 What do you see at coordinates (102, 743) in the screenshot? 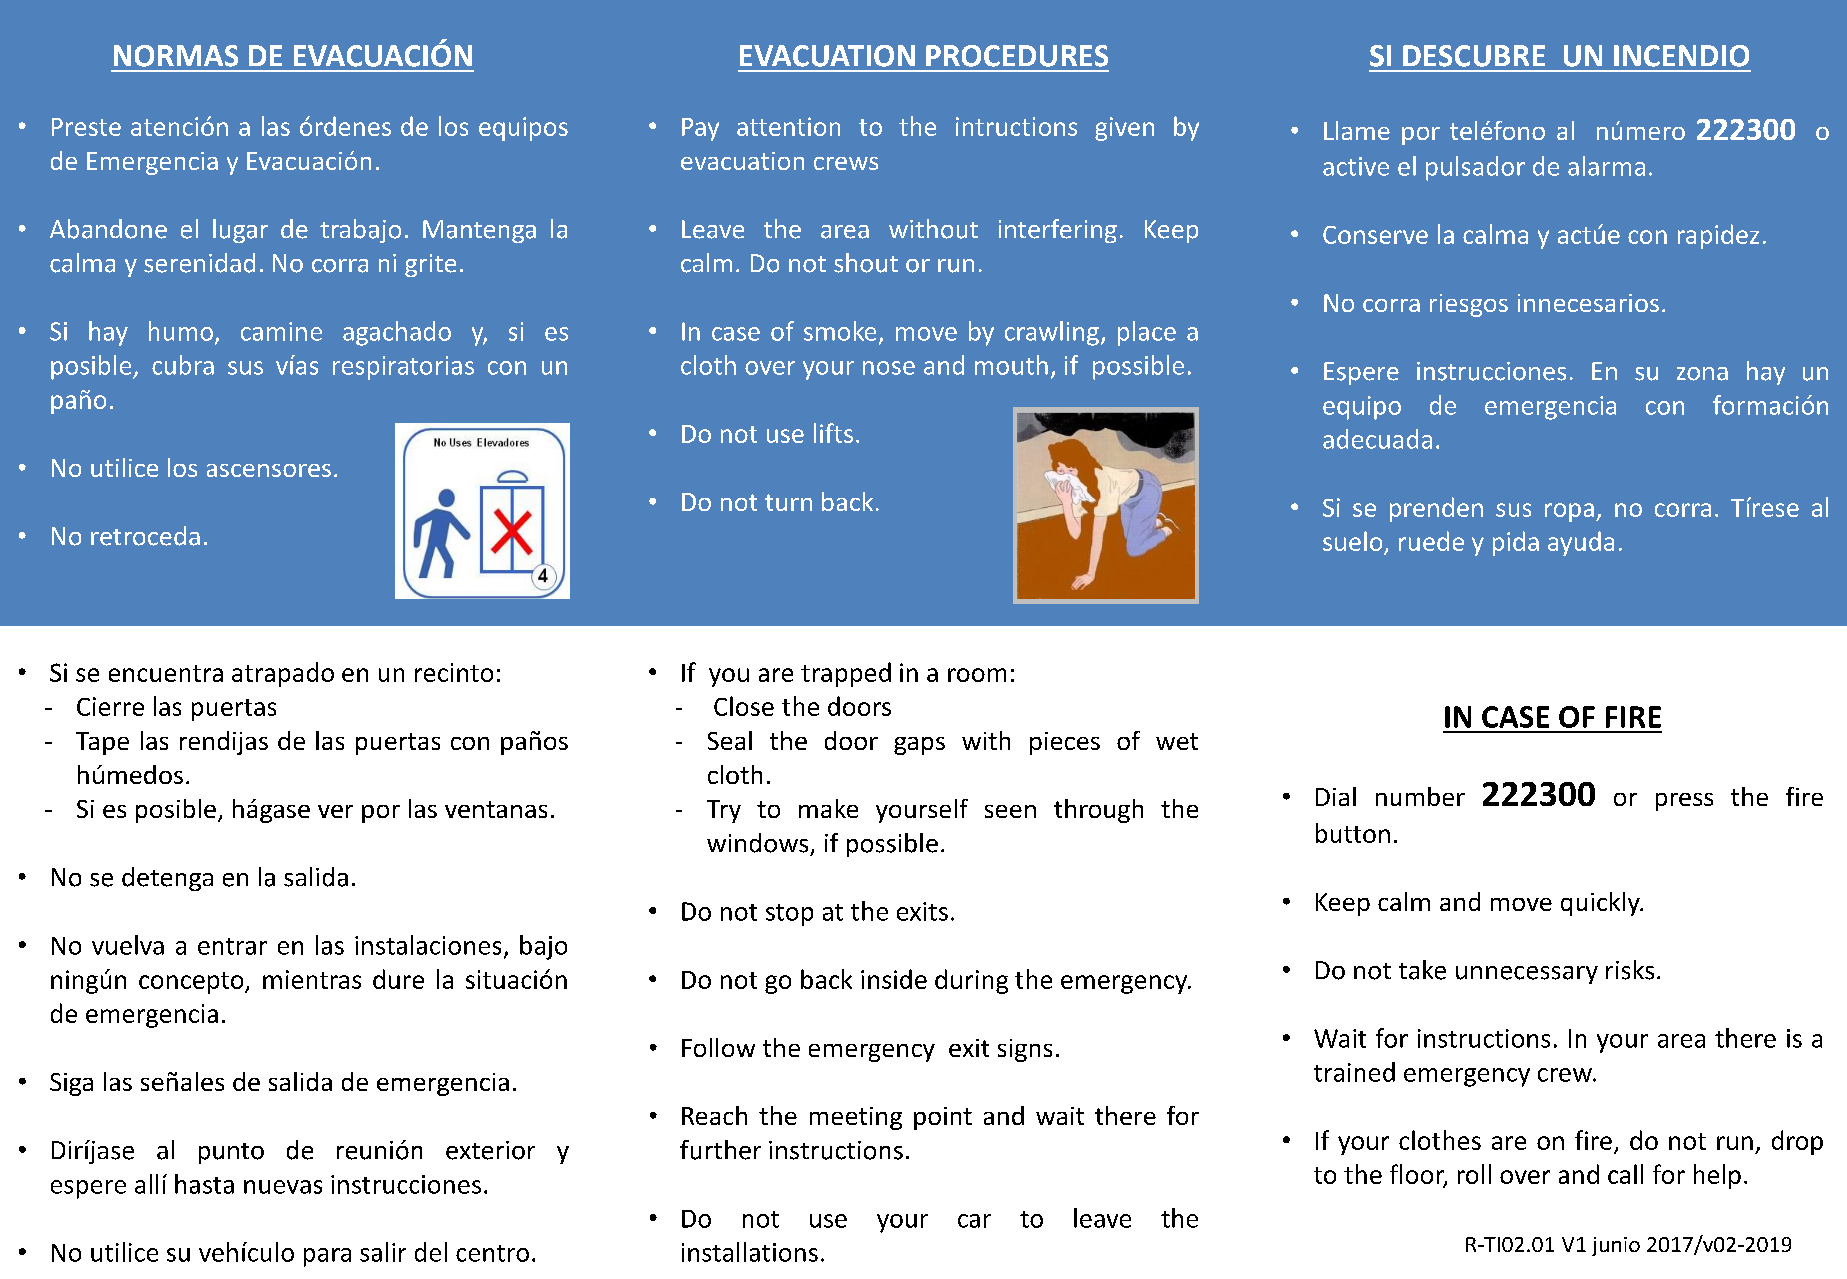
I see `Tape` at bounding box center [102, 743].
